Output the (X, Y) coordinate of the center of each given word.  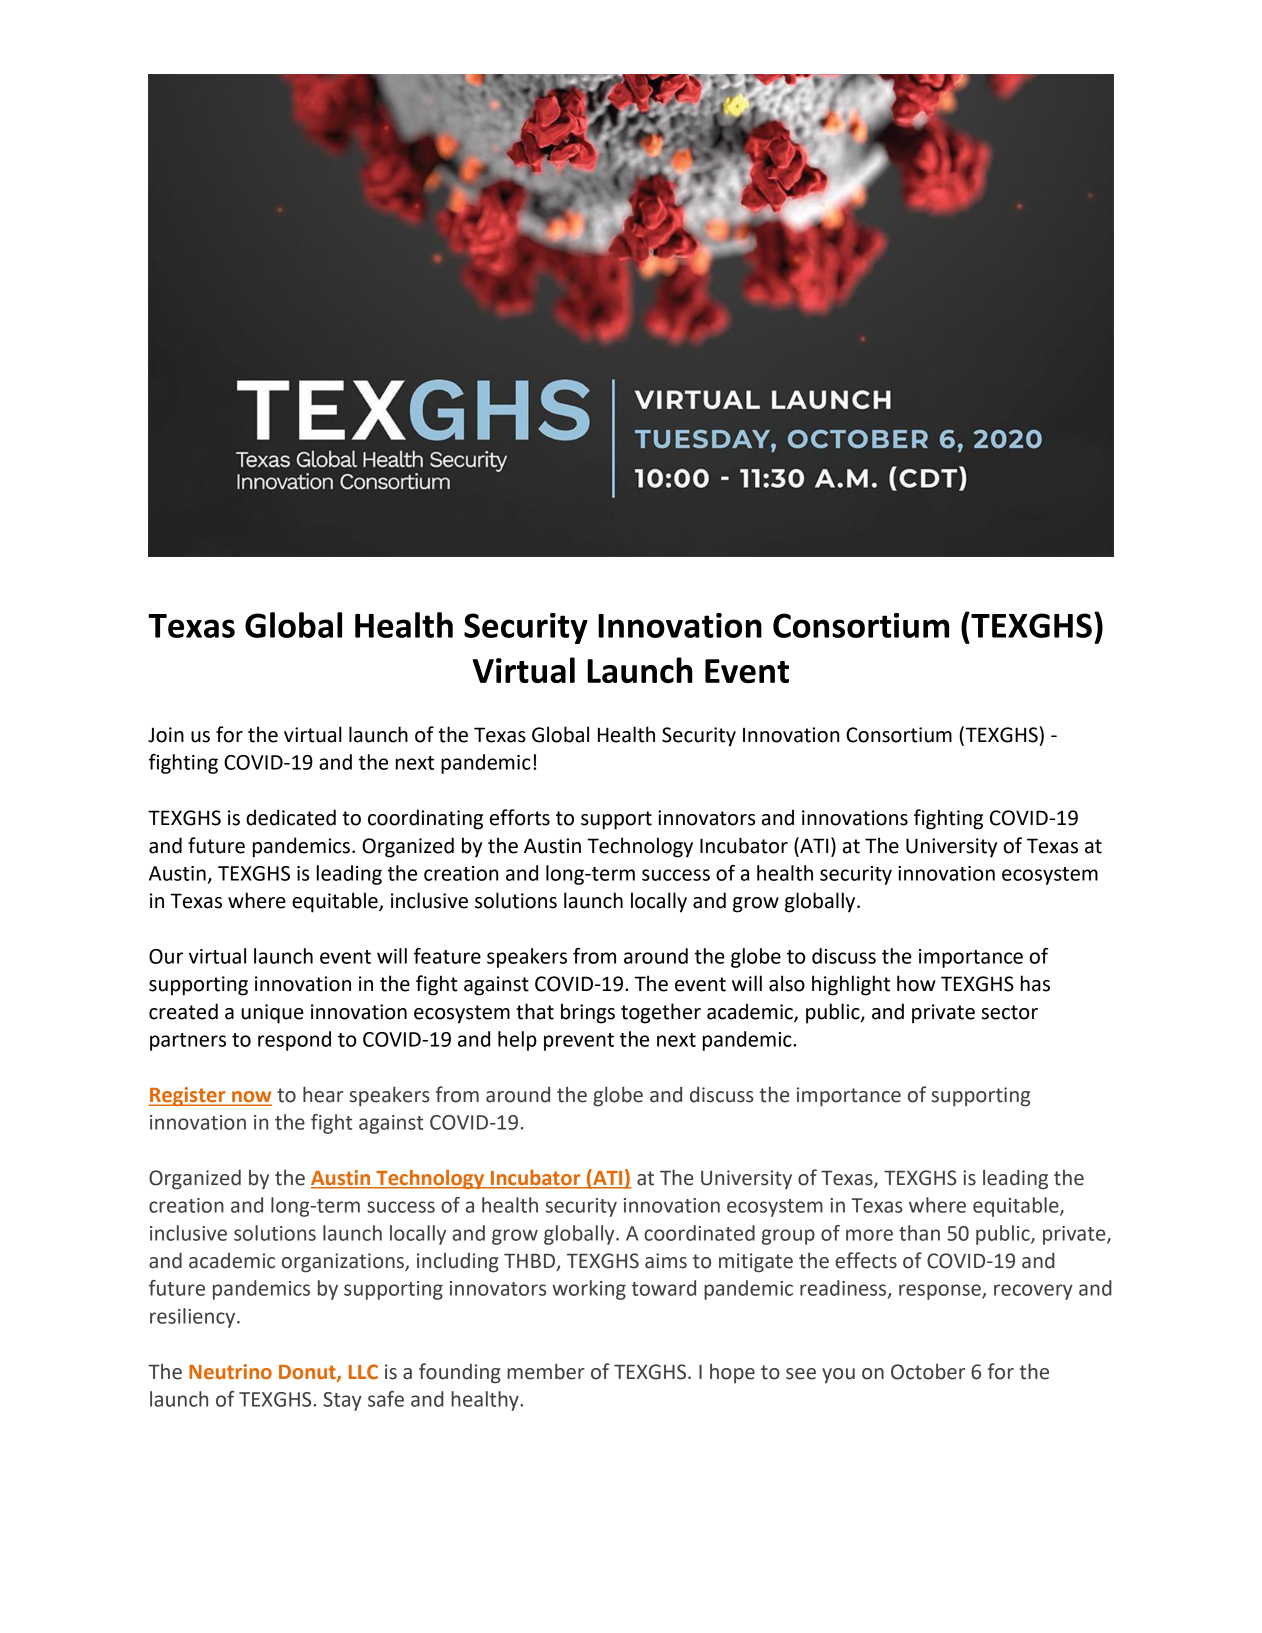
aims (666, 1261)
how (916, 983)
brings (588, 1013)
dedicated (291, 817)
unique (272, 1014)
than (919, 1233)
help (517, 1041)
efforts (520, 817)
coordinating (425, 819)
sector (1009, 1012)
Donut (308, 1373)
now (251, 1098)
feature (447, 956)
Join (166, 735)
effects (866, 1260)
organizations (344, 1263)
